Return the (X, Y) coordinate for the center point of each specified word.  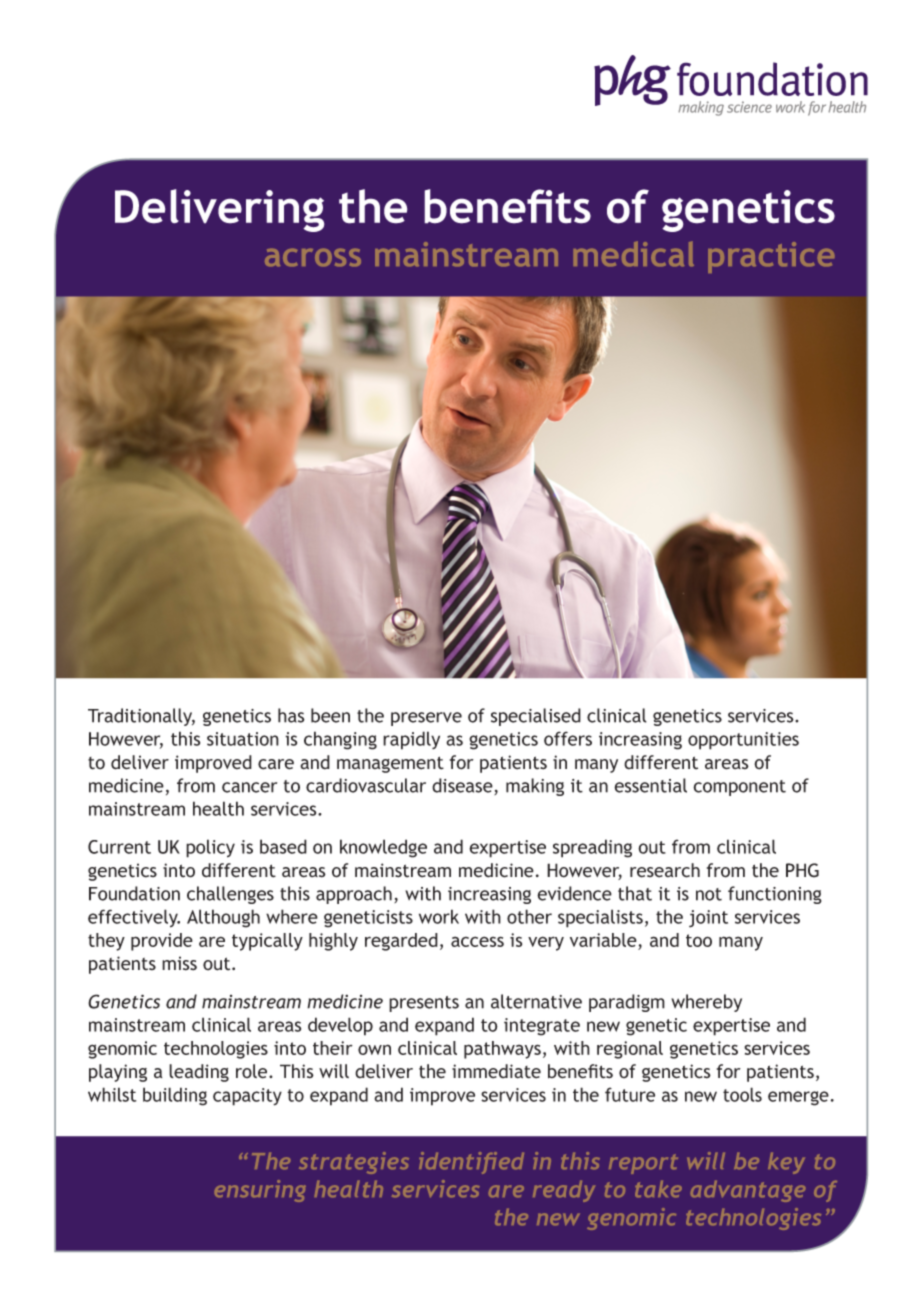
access (477, 941)
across (313, 257)
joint (708, 919)
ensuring (260, 1191)
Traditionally (141, 717)
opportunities (743, 741)
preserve (426, 719)
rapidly (411, 740)
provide (162, 942)
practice (771, 257)
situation (243, 739)
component (739, 788)
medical (634, 253)
